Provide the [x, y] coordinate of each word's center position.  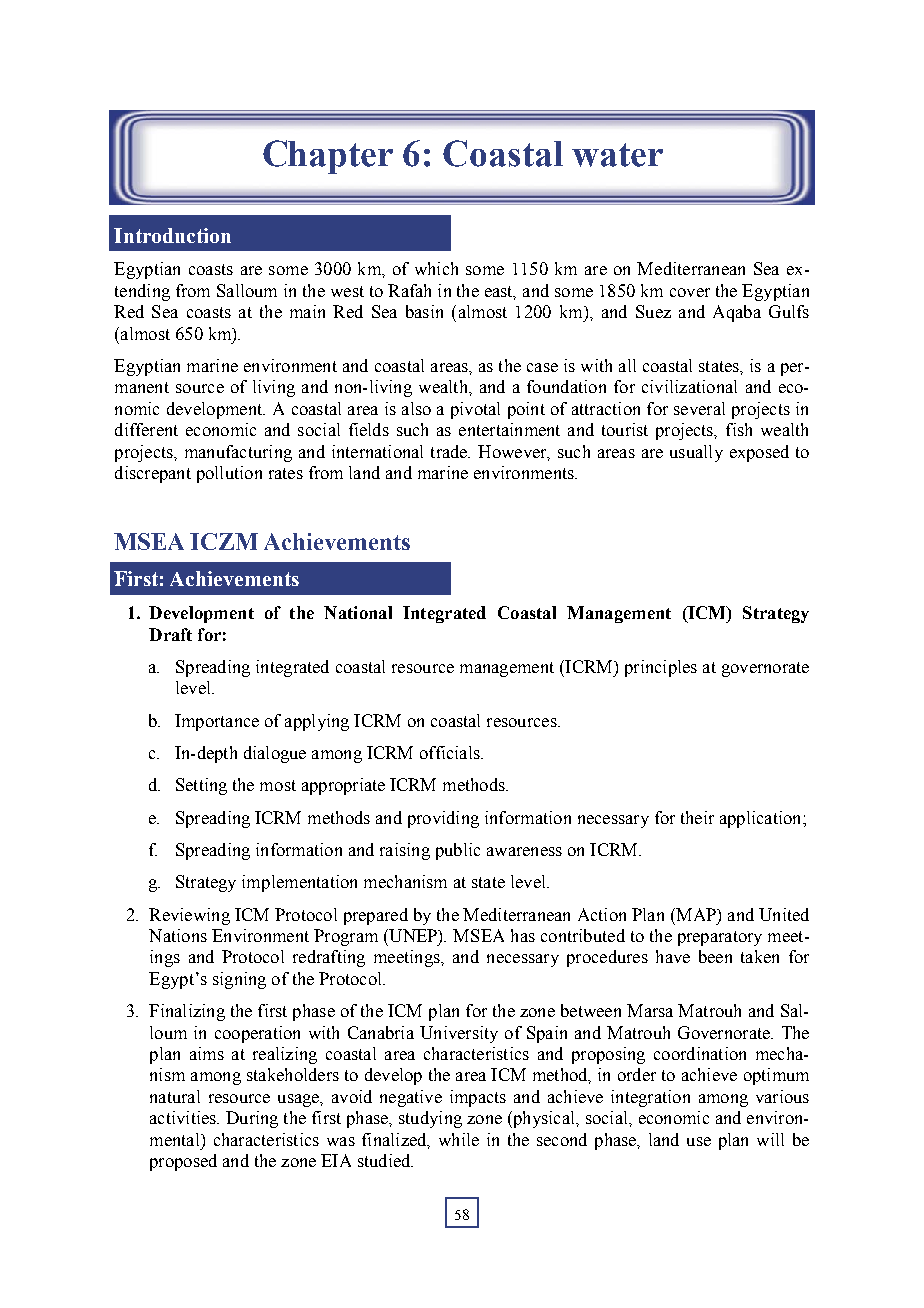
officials [451, 752]
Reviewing [189, 916]
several [699, 408]
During [252, 1119]
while [459, 1139]
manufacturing [238, 453]
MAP [696, 914]
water [617, 155]
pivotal [475, 410]
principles [661, 668]
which [436, 268]
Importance [217, 722]
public [458, 851]
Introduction [172, 235]
